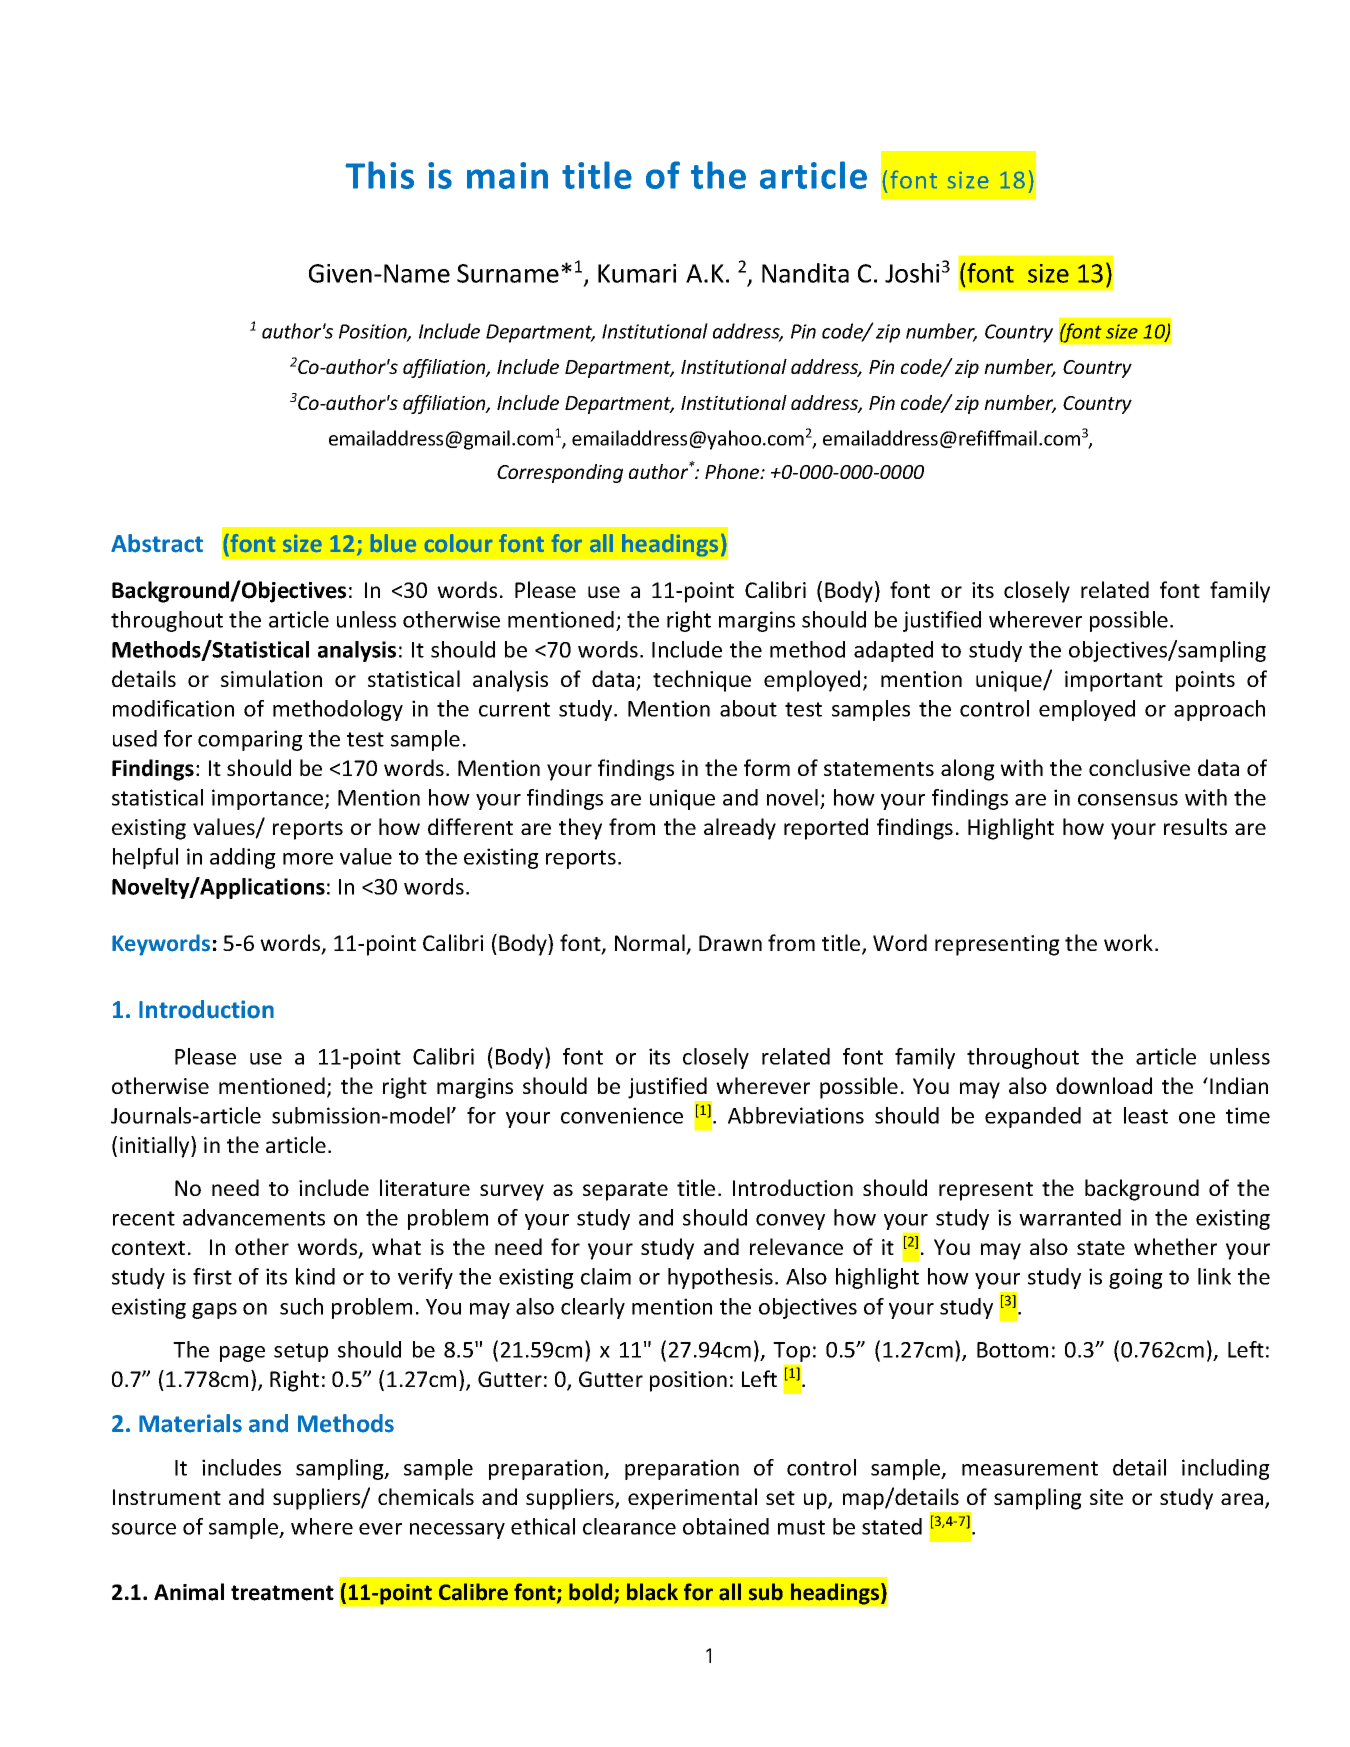 The height and width of the page is (1747, 1350). Describe the element at coordinates (250, 740) in the page. I see `comparing` at that location.
